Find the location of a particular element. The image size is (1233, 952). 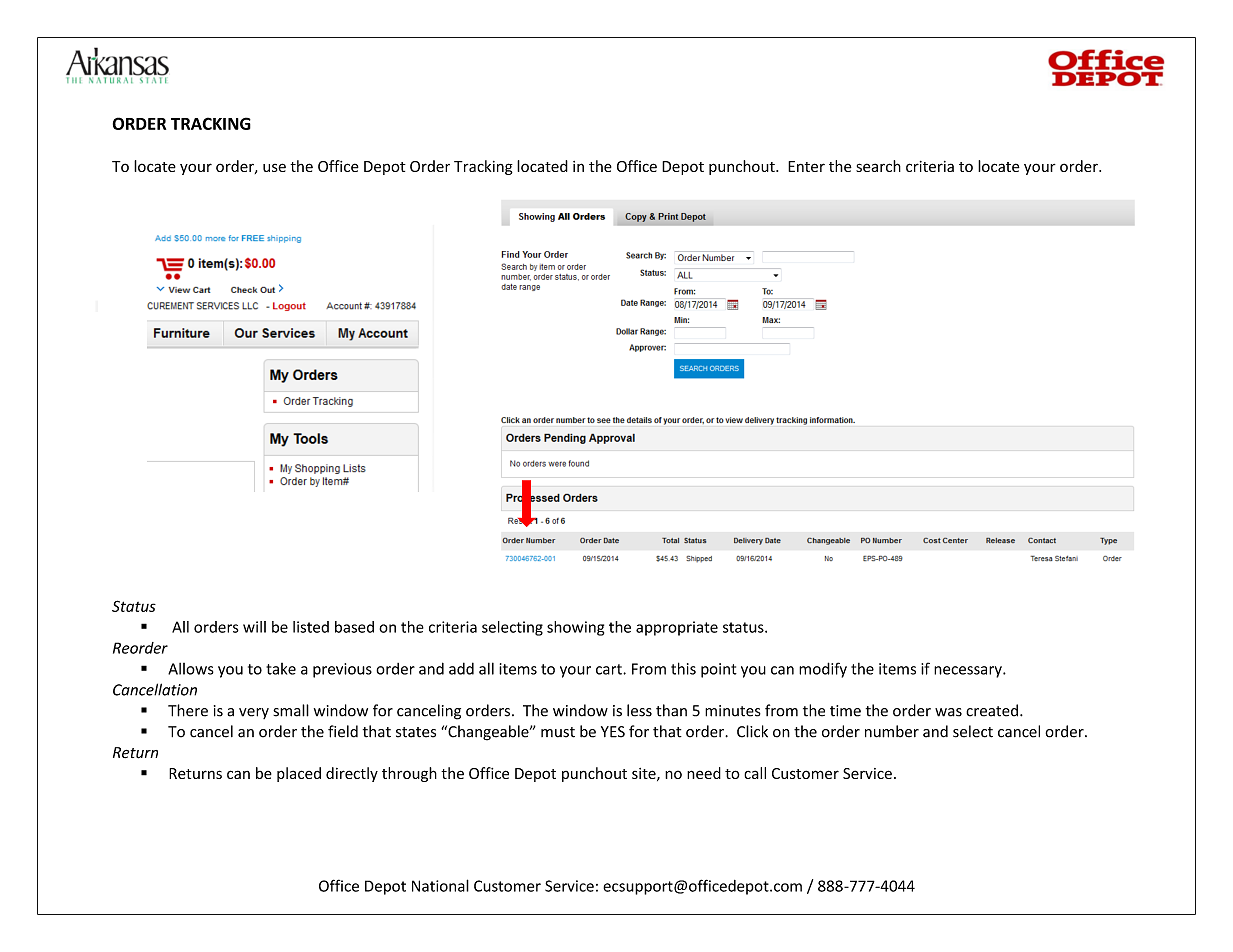

National is located at coordinates (440, 885).
